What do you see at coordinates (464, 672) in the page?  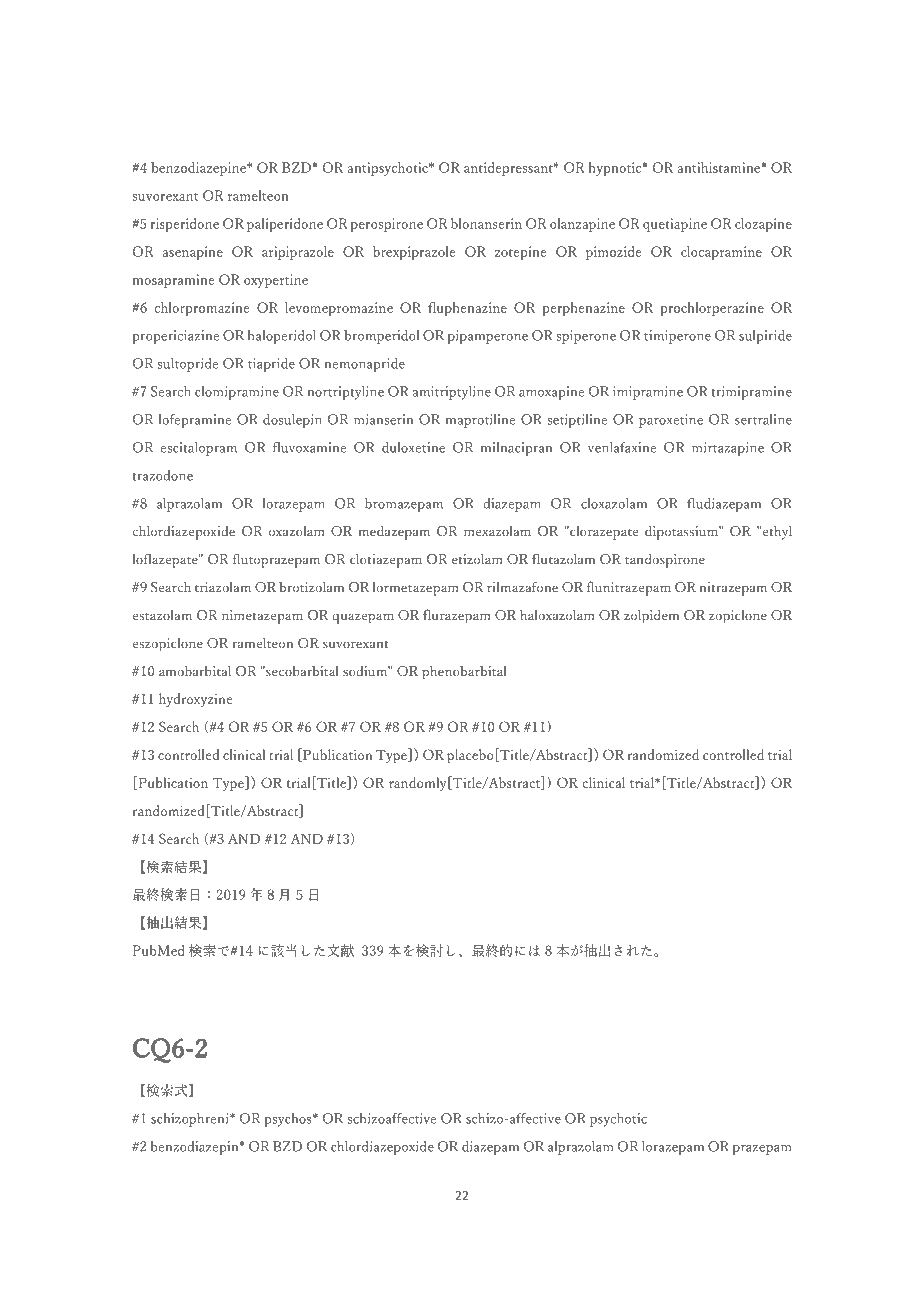 I see `phenobarbital` at bounding box center [464, 672].
